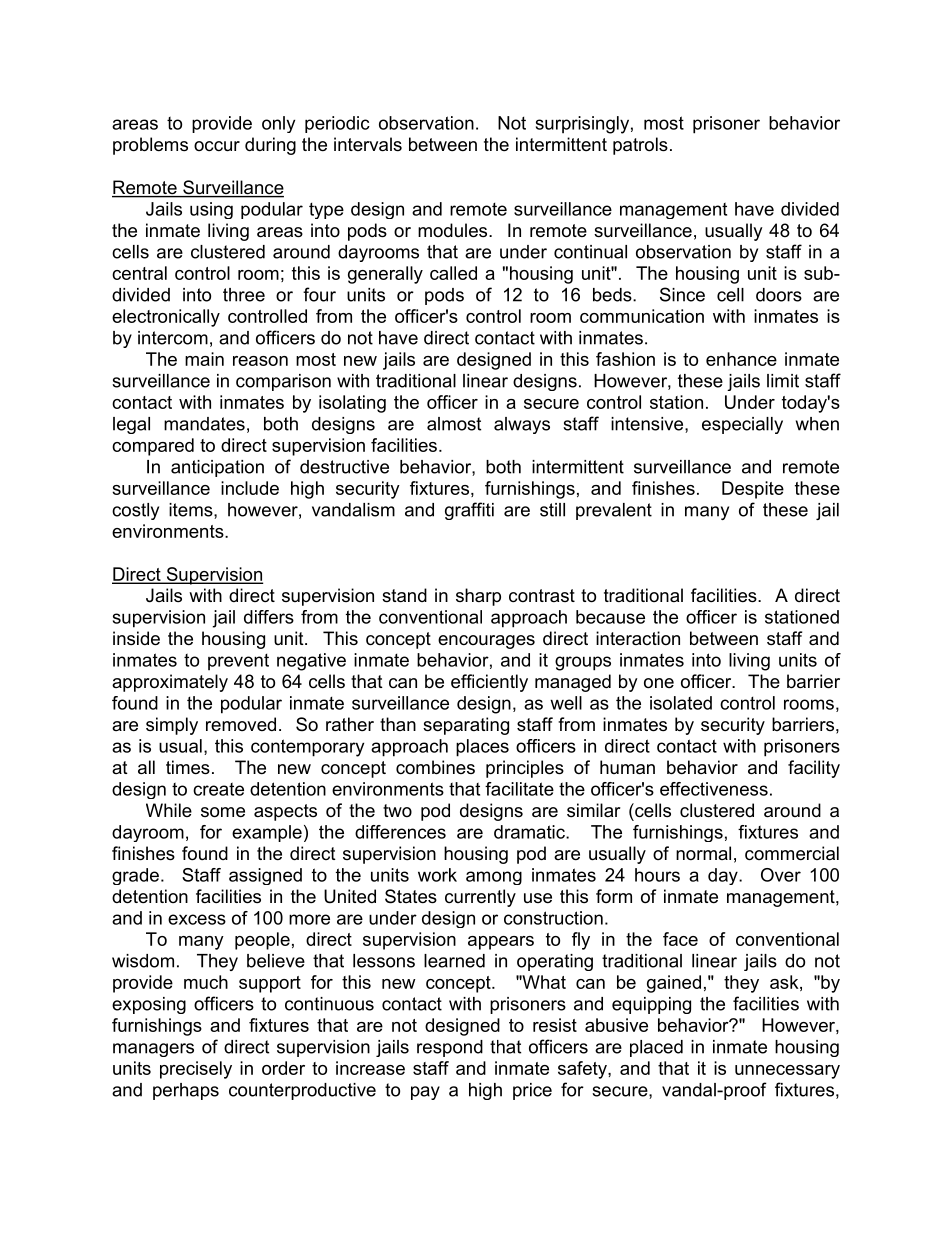 This page has height=1233, width=952. I want to click on sharp, so click(478, 597).
